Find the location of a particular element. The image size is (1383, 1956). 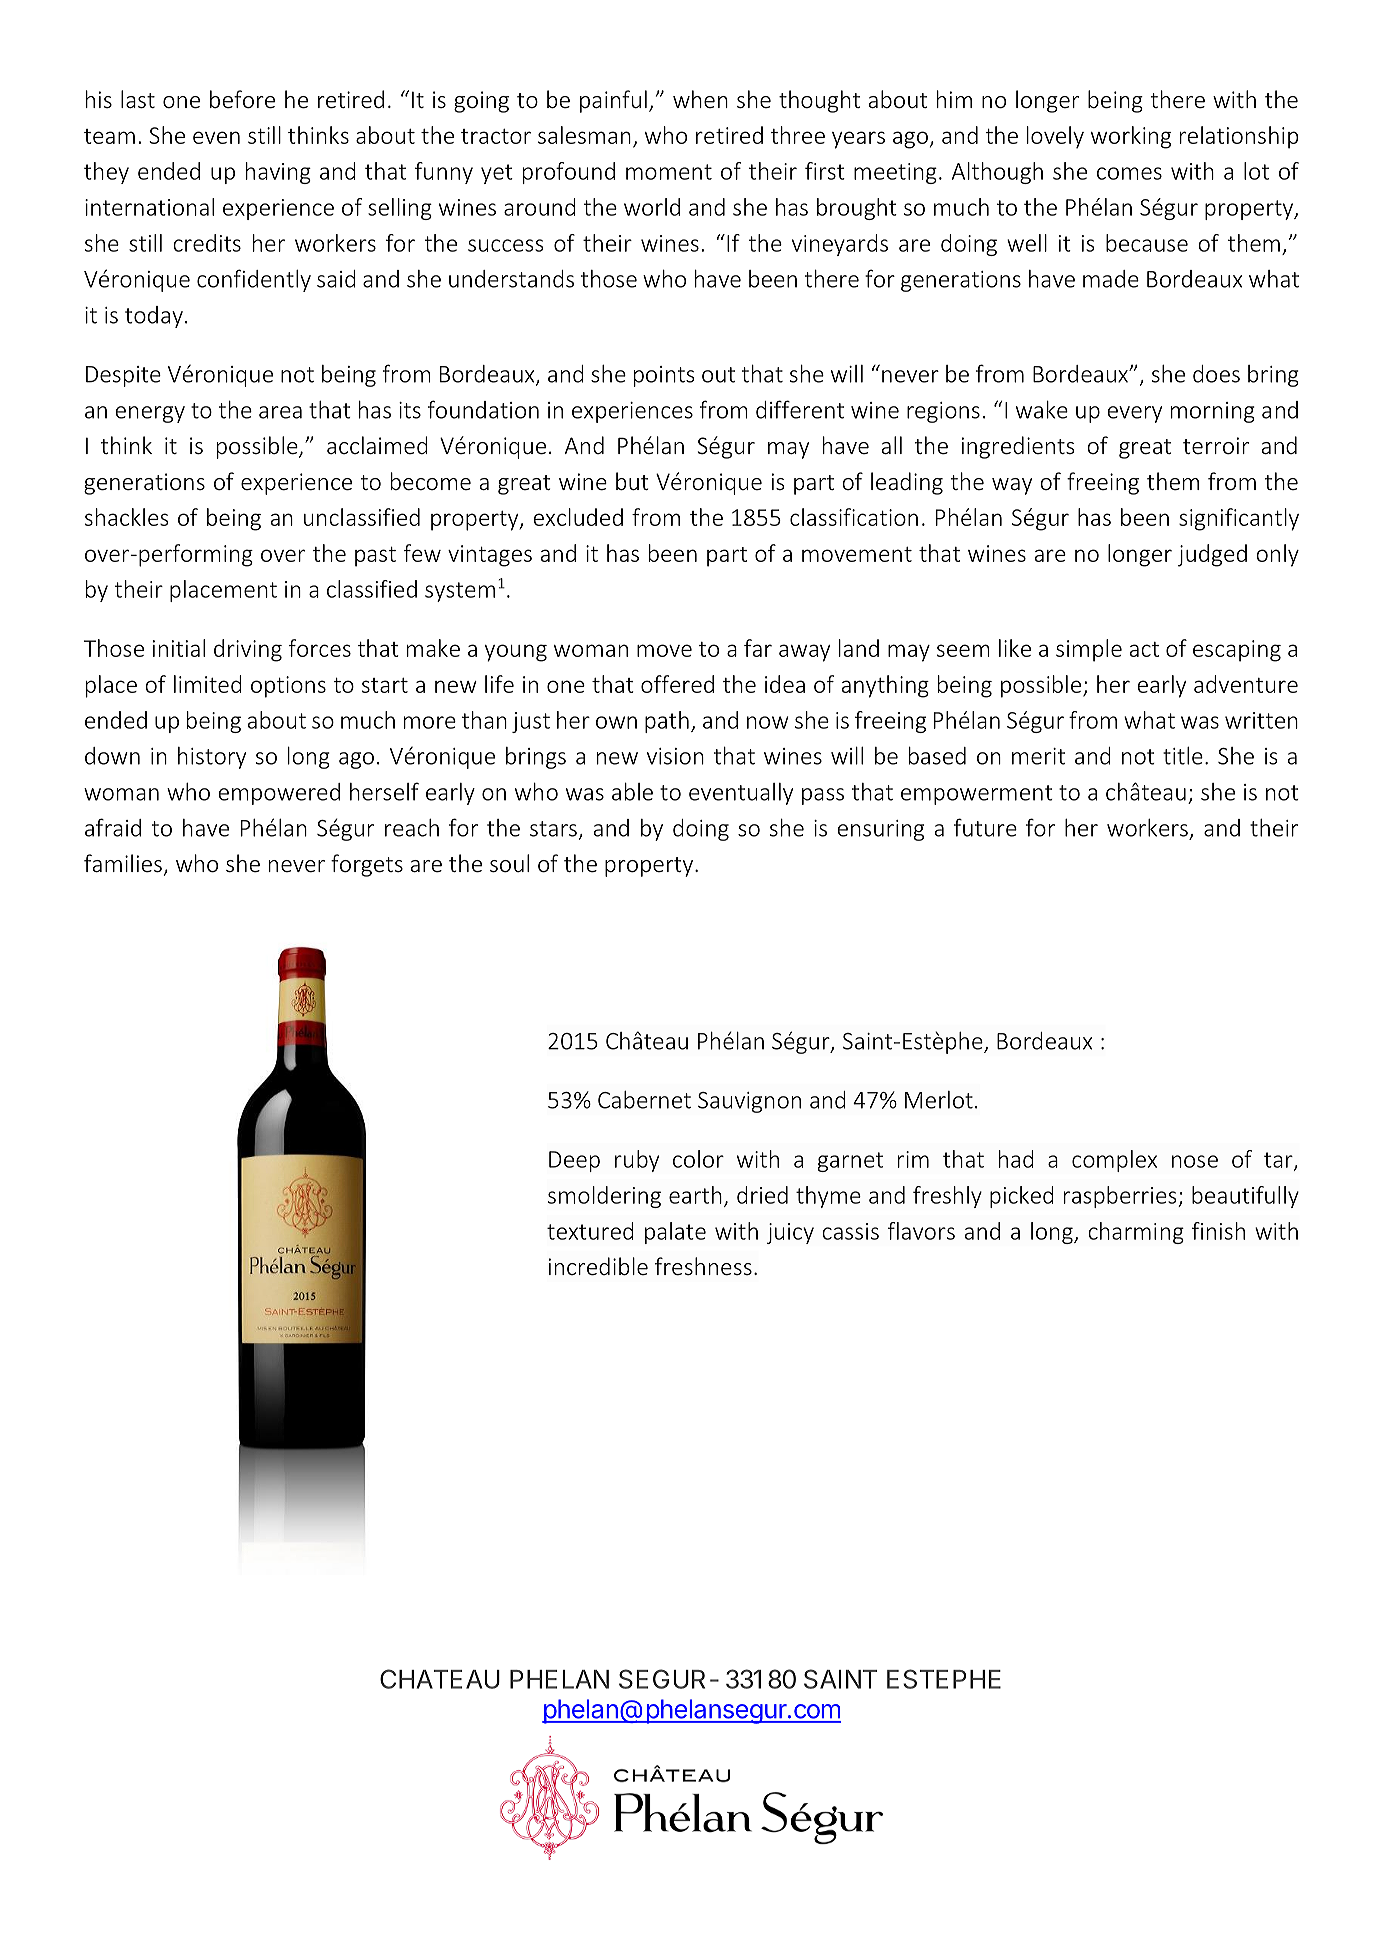

future is located at coordinates (985, 827).
